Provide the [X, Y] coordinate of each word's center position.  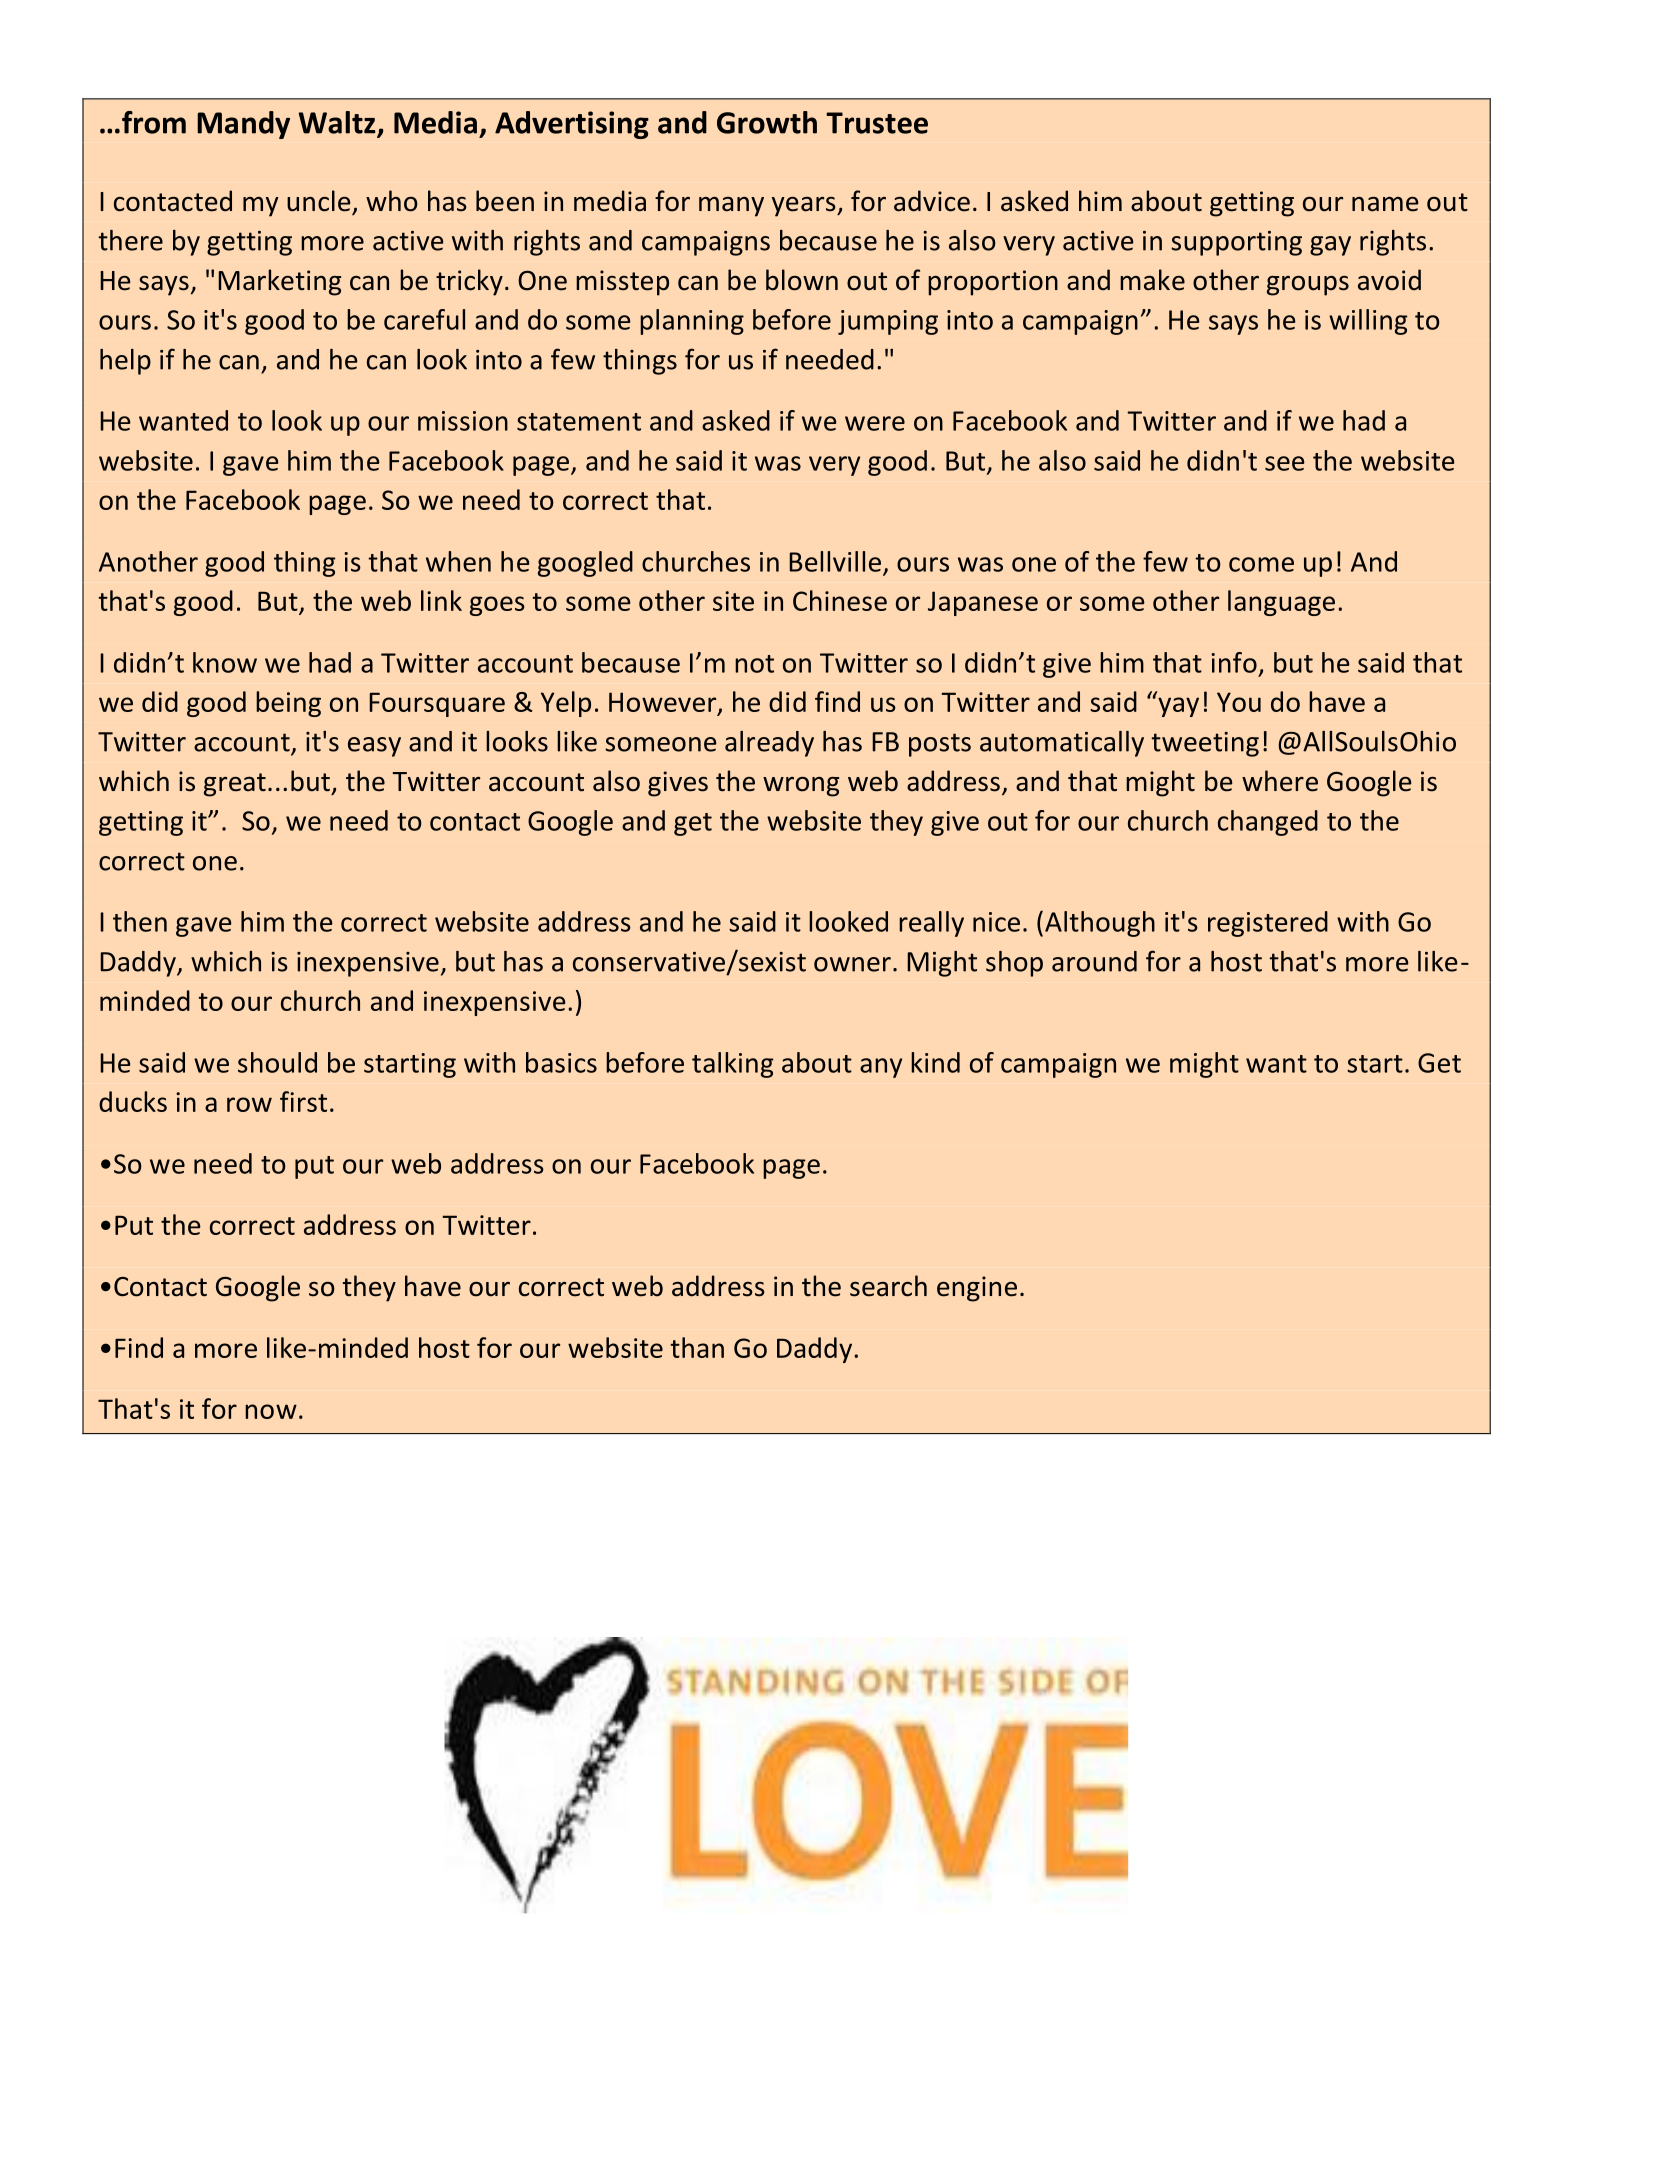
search [888, 1286]
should [277, 1062]
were [875, 423]
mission [463, 421]
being [288, 704]
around [1094, 961]
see [1285, 463]
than [697, 1347]
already [769, 744]
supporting [1236, 243]
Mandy [243, 125]
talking [733, 1065]
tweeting [1205, 744]
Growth [767, 122]
